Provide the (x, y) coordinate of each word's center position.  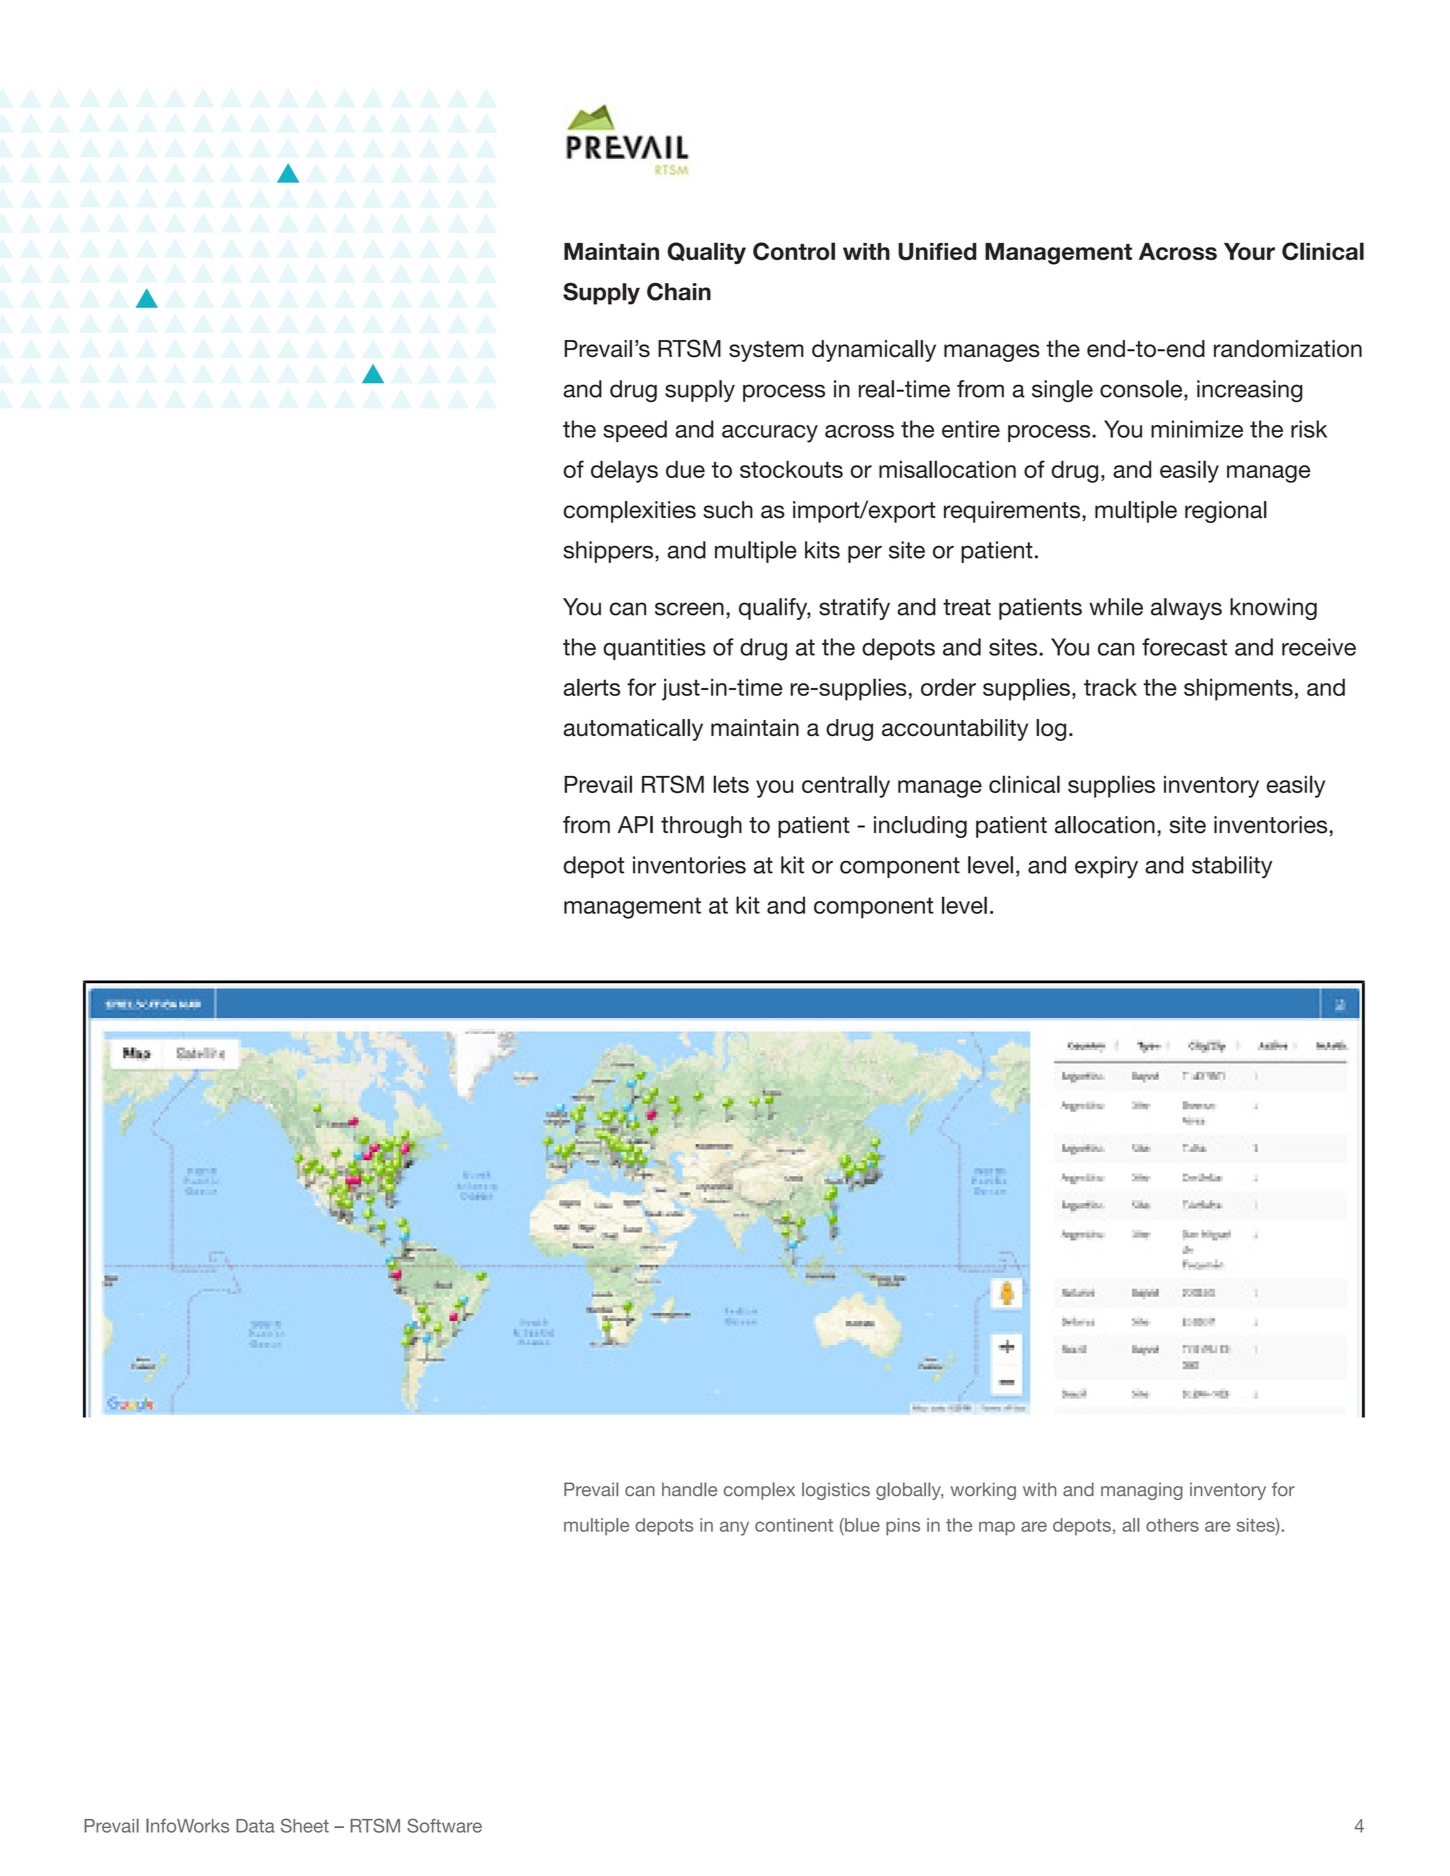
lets (731, 784)
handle (689, 1489)
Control (794, 251)
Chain (679, 291)
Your (1249, 251)
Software (444, 1825)
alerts (591, 687)
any (734, 1528)
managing (1142, 1491)
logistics (836, 1491)
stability (1232, 867)
